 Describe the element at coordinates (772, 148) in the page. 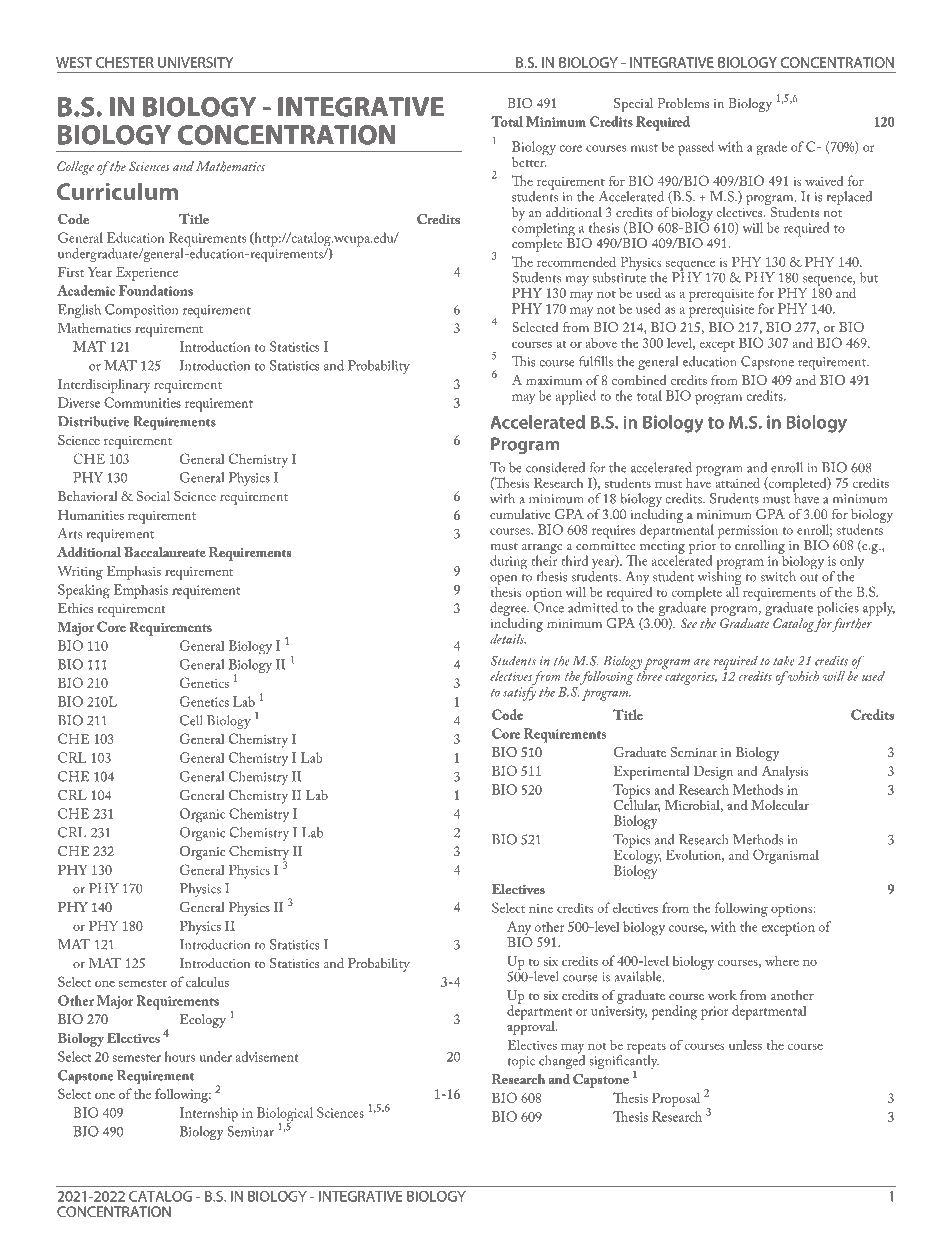

I see `grade` at that location.
